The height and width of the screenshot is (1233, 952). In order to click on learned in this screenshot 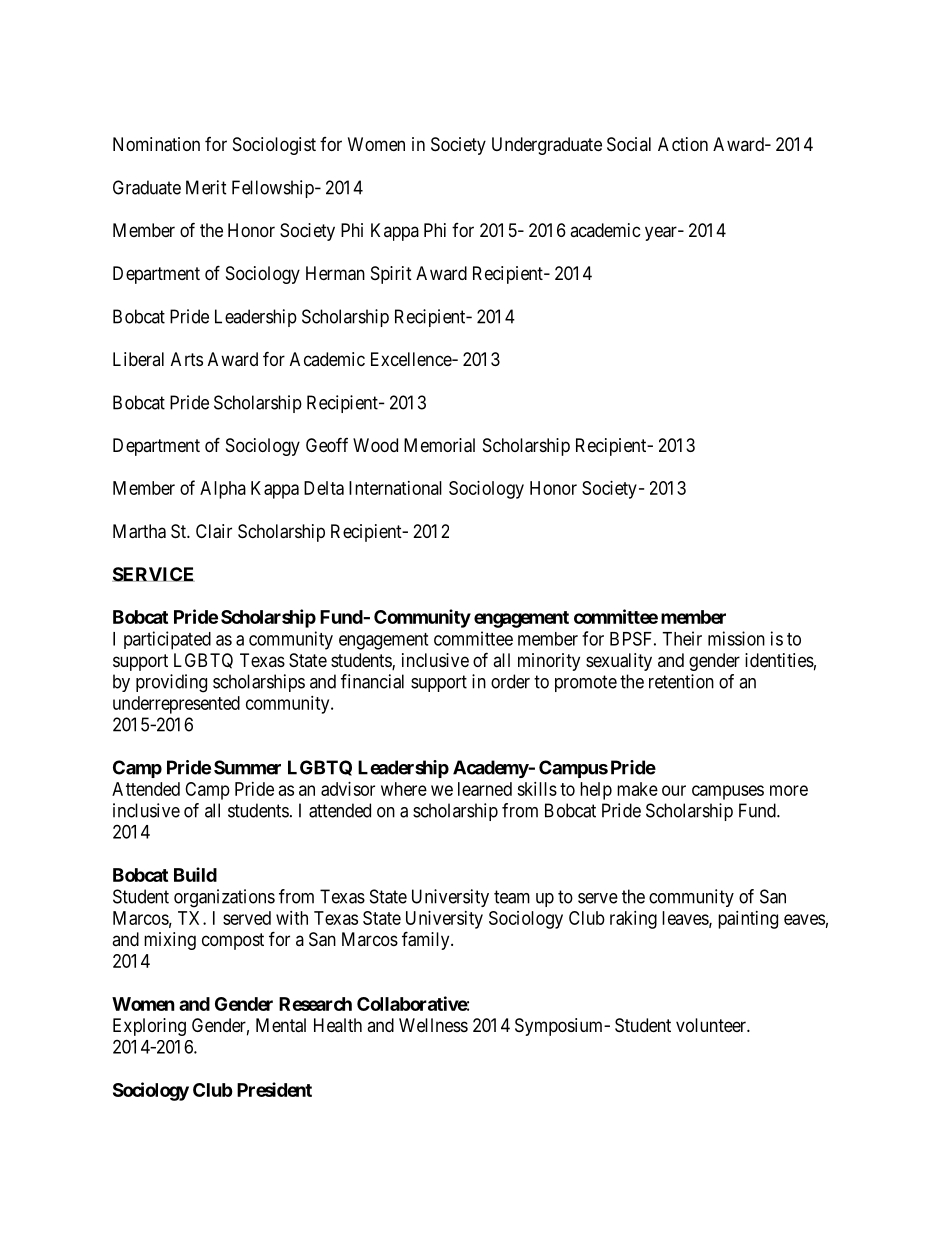, I will do `click(485, 789)`.
